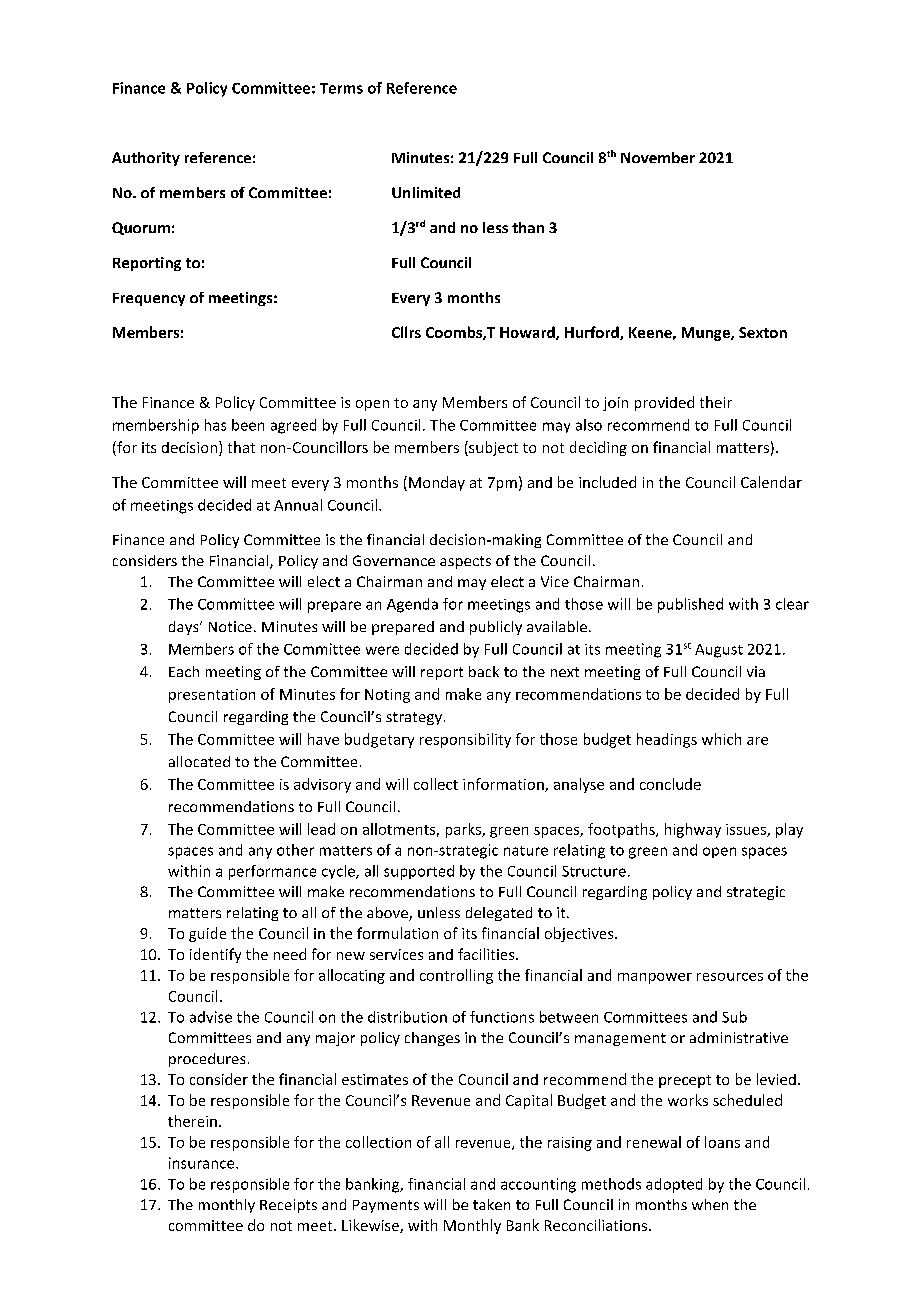 The width and height of the screenshot is (924, 1308). I want to click on back, so click(484, 671).
